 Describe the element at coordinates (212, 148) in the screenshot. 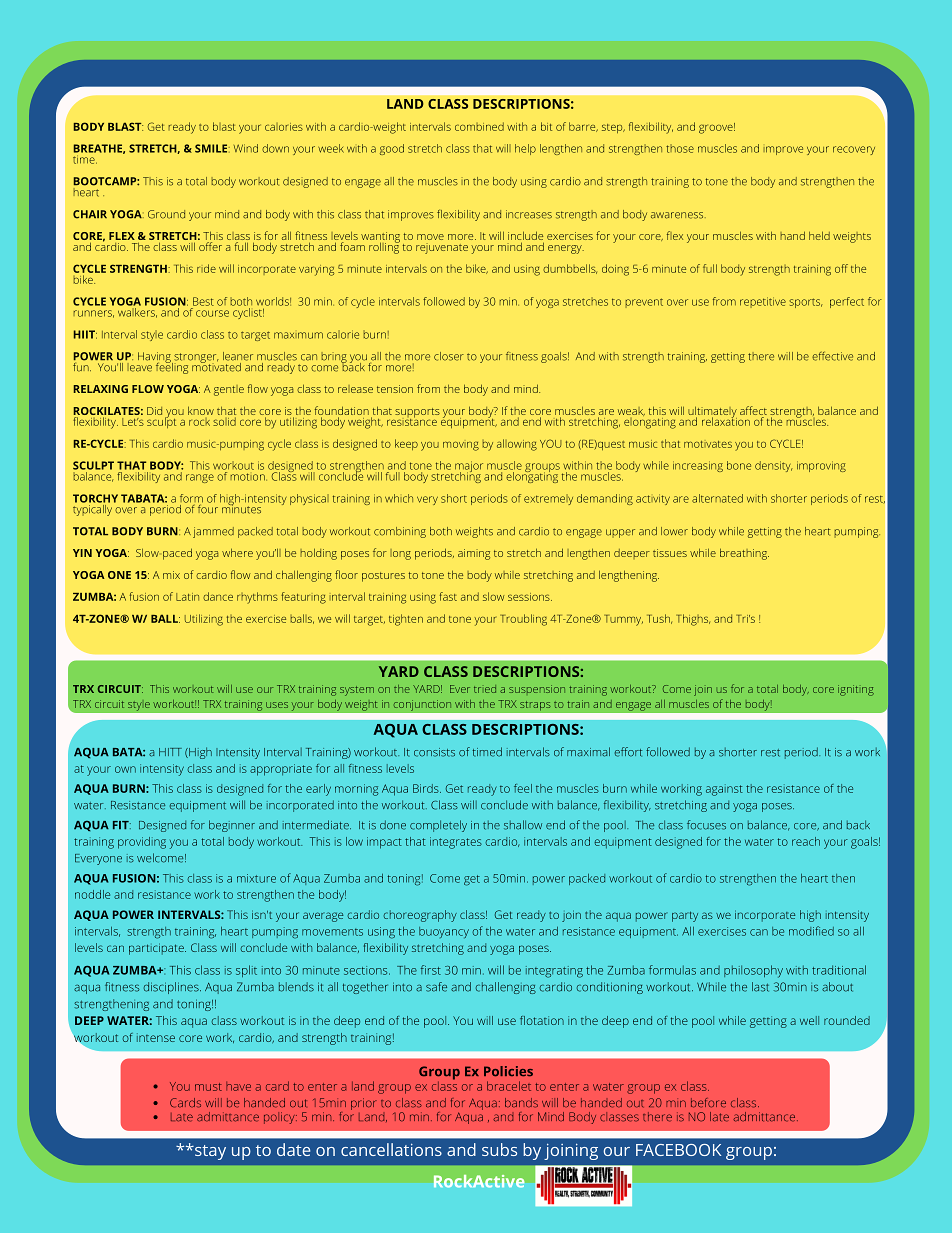

I see `SMILE` at that location.
